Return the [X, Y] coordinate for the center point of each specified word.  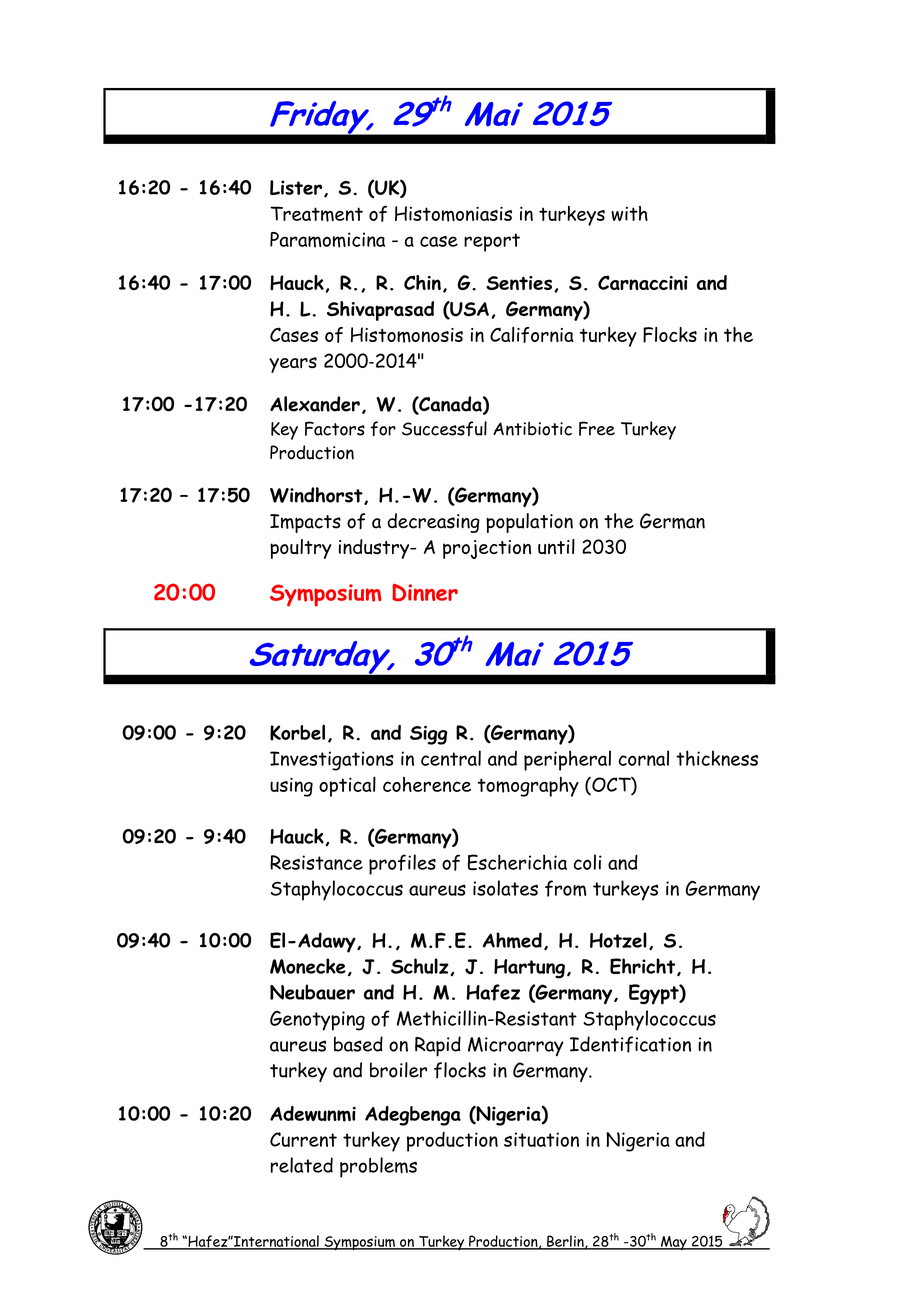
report [492, 242]
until [556, 547]
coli [588, 862]
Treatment [316, 214]
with [629, 213]
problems [378, 1167]
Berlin [565, 1242]
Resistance [316, 862]
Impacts [305, 523]
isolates [505, 888]
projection [487, 549]
